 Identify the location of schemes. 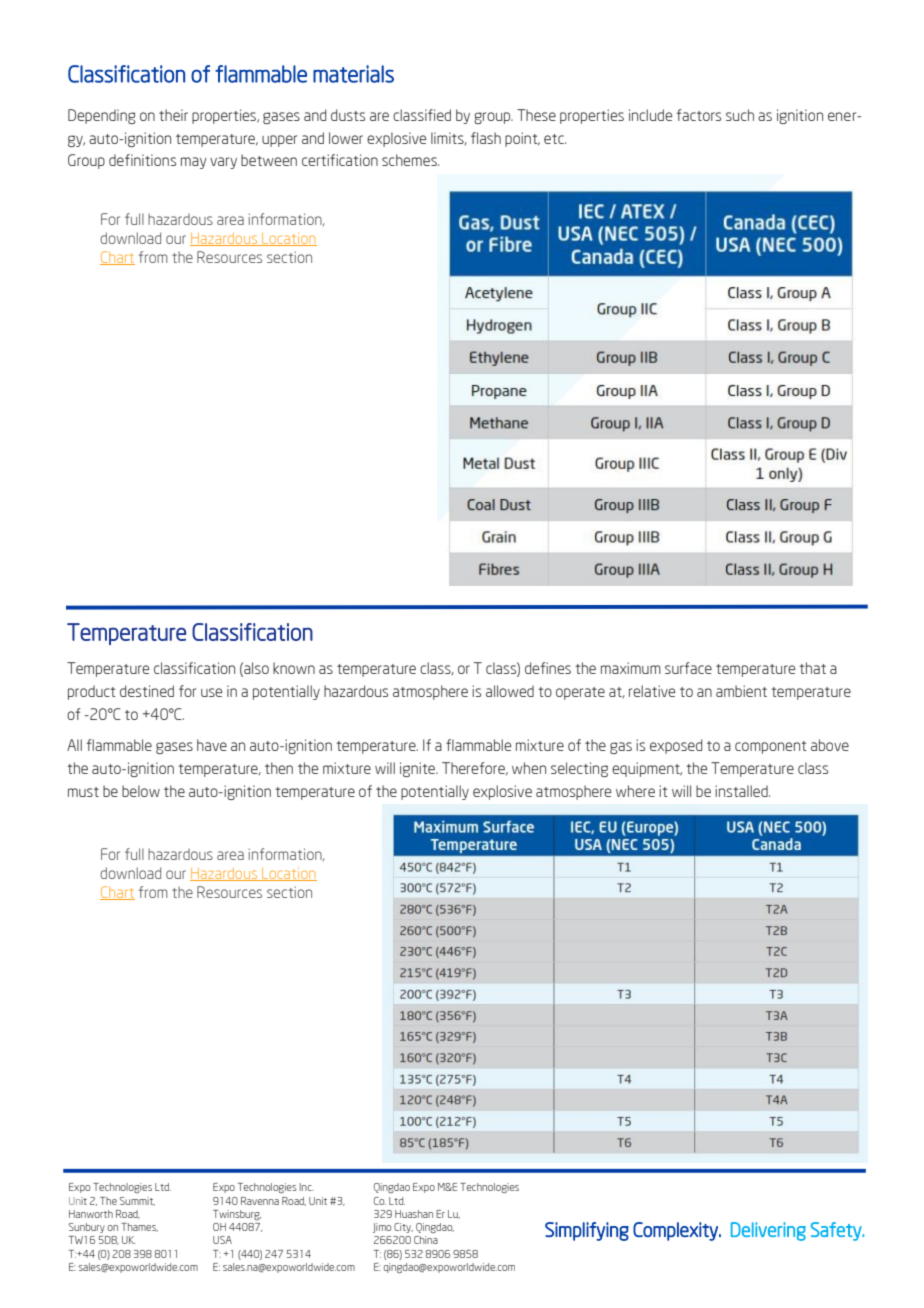
(410, 160).
